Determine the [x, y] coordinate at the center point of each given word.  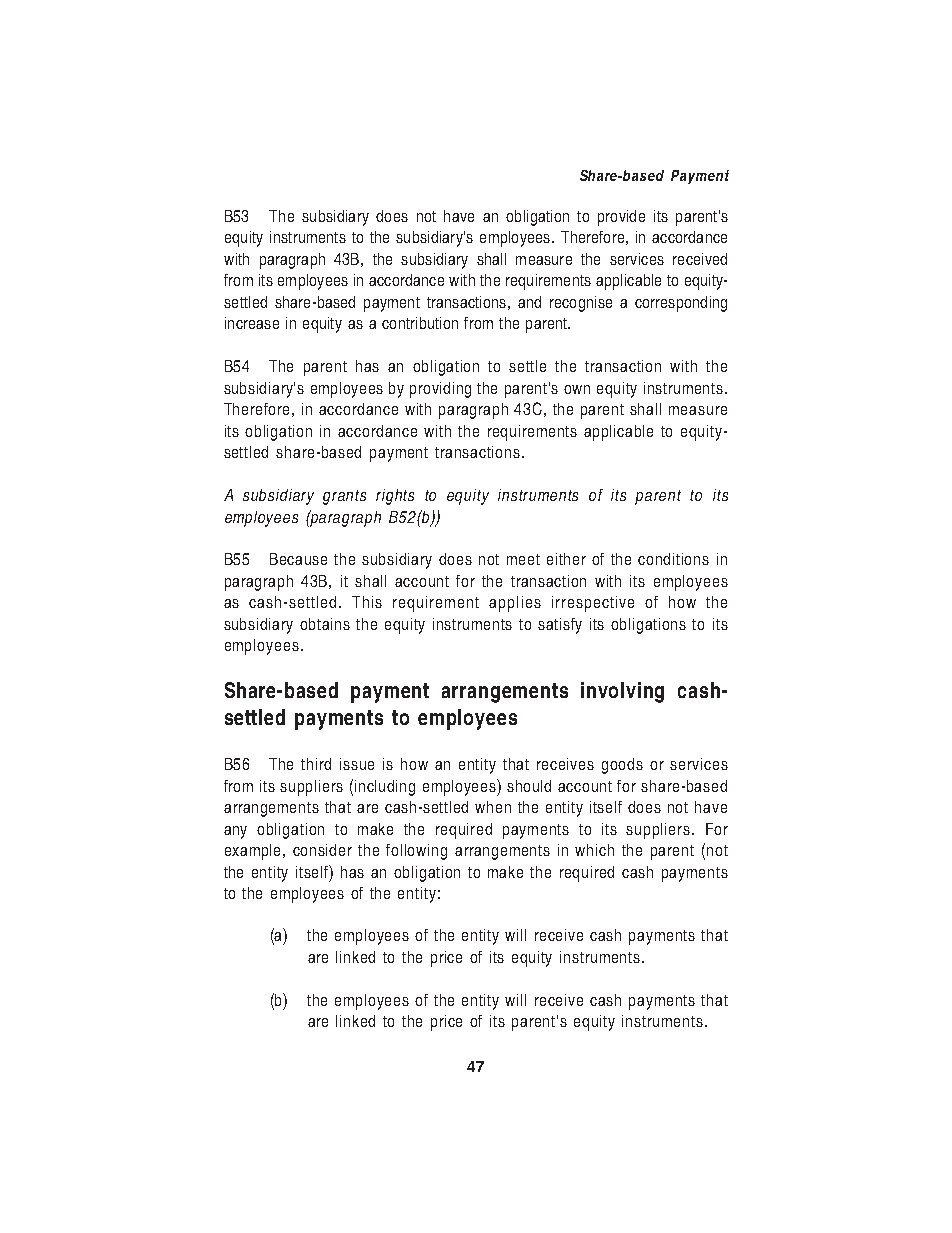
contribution [420, 323]
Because [298, 559]
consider [322, 850]
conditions [673, 559]
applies [515, 604]
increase [252, 323]
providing [440, 390]
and [529, 302]
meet [523, 559]
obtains [325, 624]
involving [622, 692]
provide [621, 218]
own [577, 389]
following [416, 852]
